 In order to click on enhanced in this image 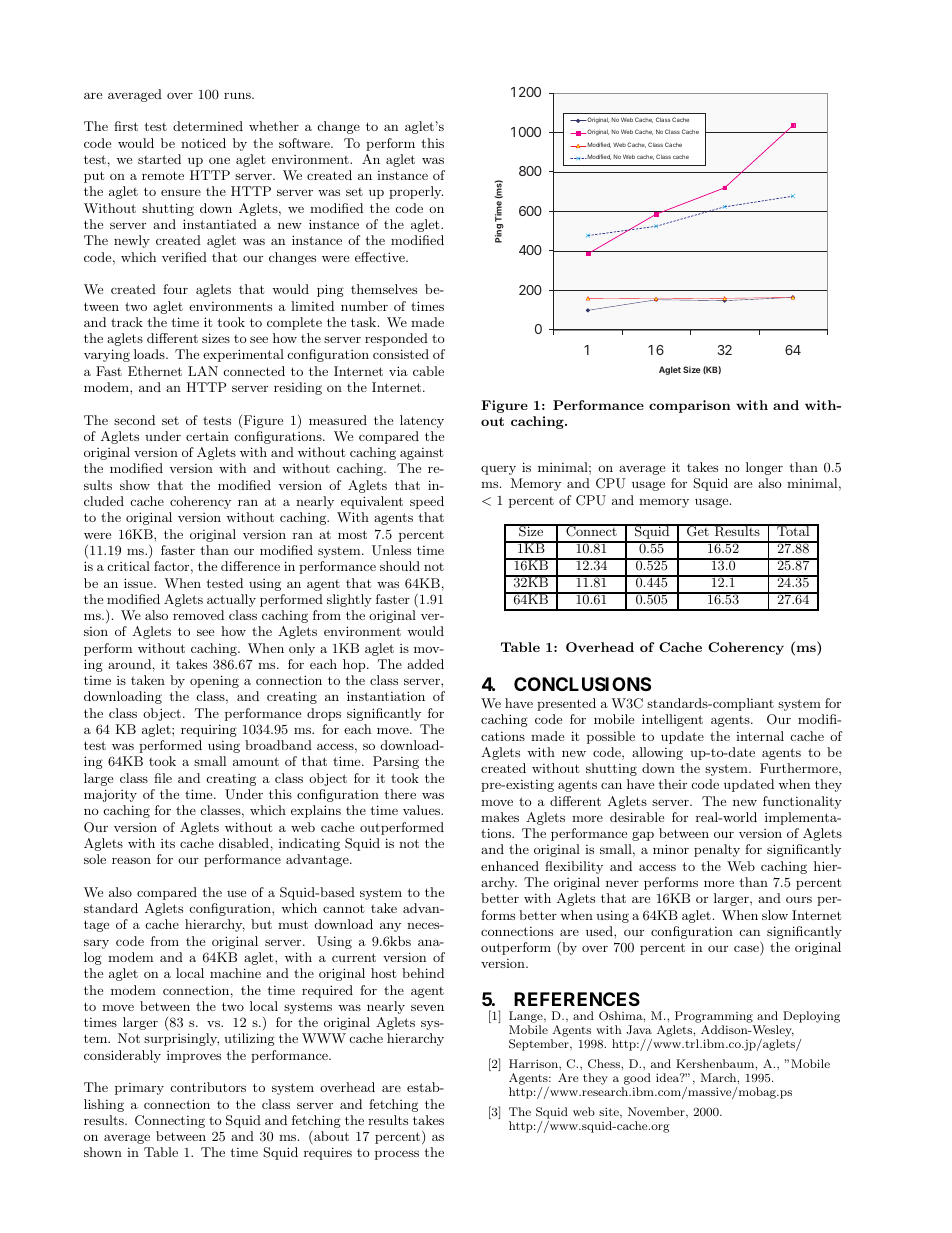, I will do `click(510, 866)`.
